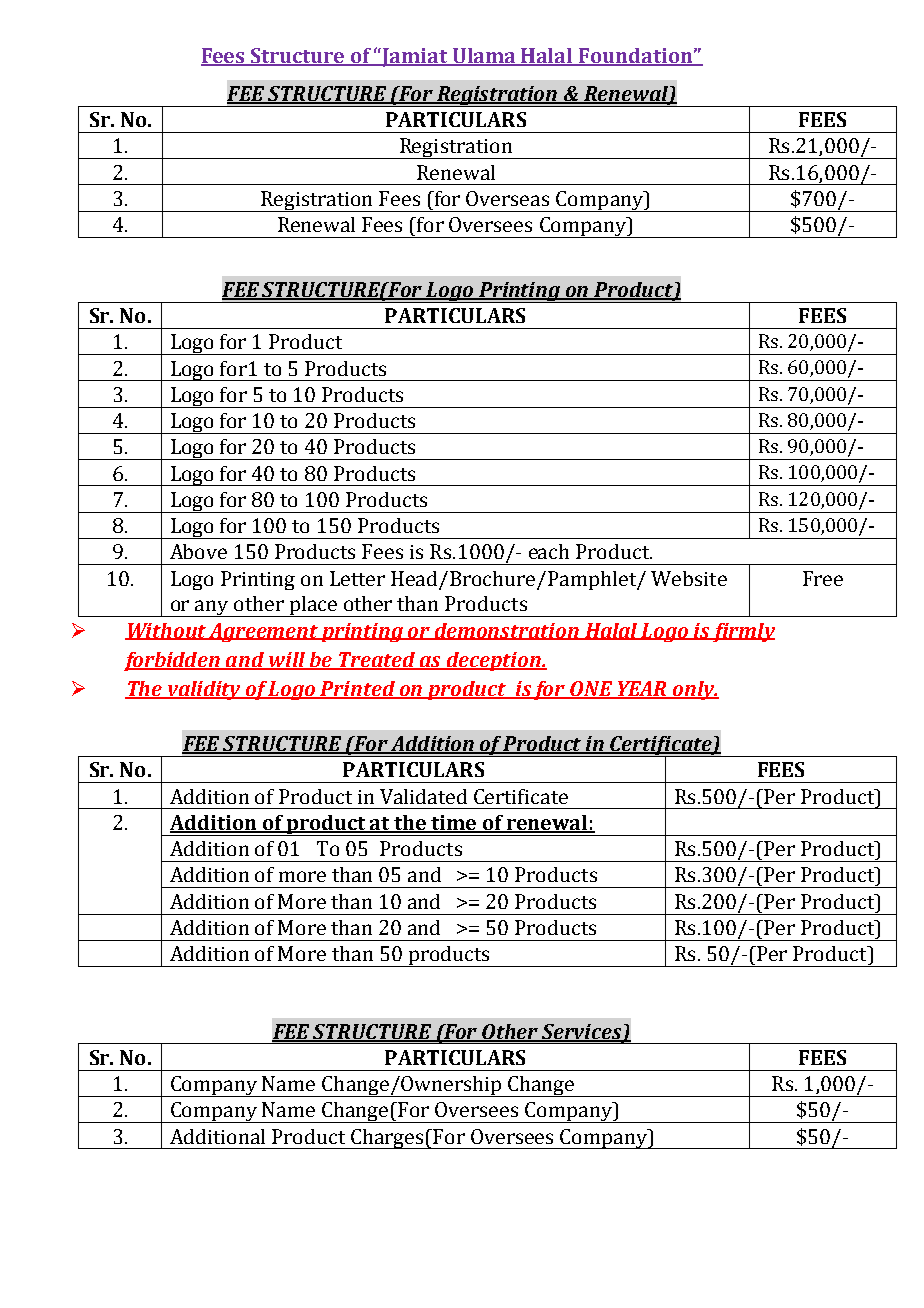  I want to click on firmly, so click(743, 632).
